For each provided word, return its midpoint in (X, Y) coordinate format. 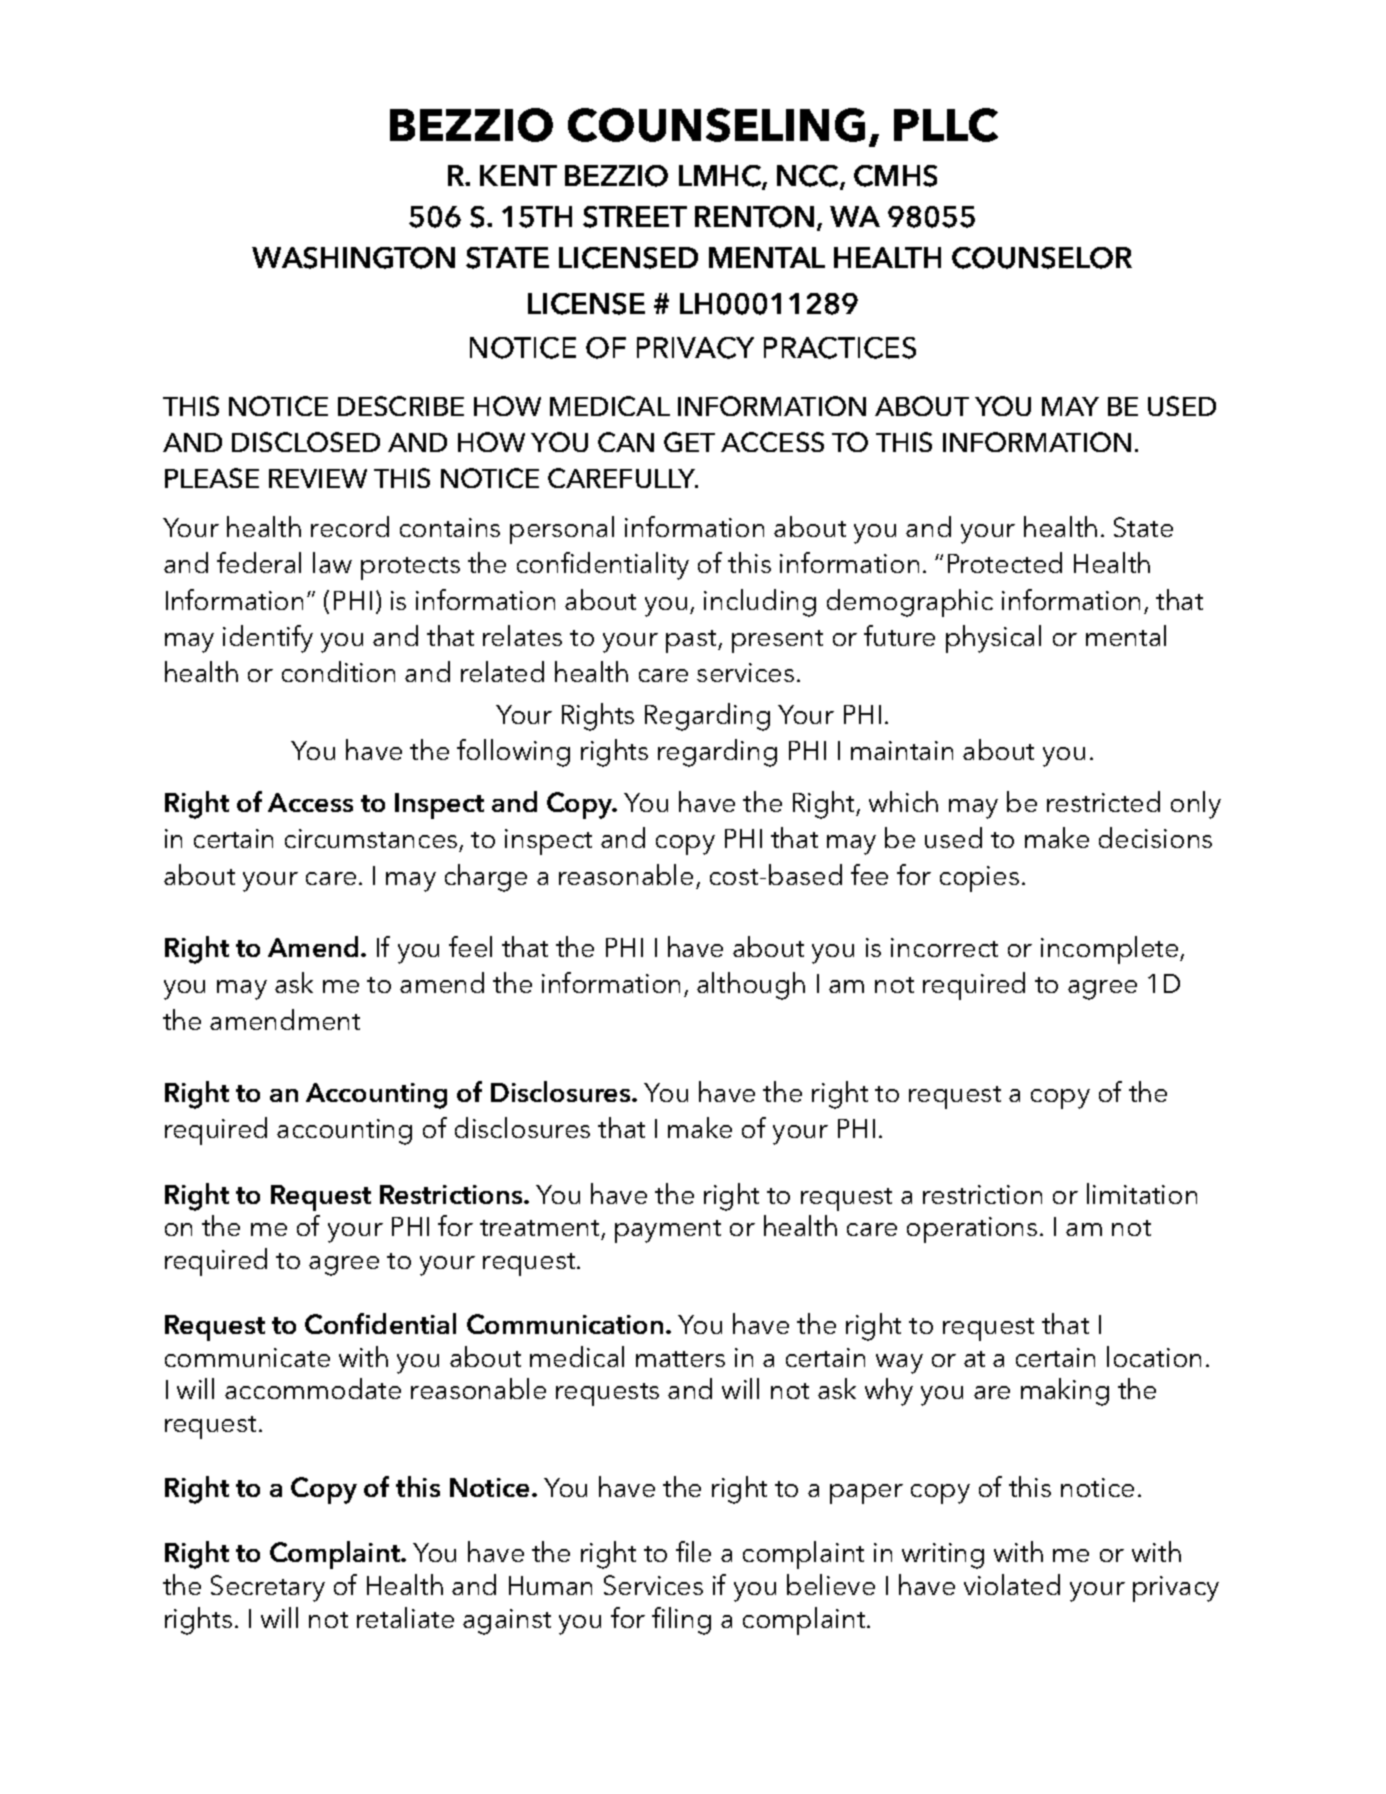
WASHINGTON (353, 258)
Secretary (268, 1588)
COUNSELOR (1042, 258)
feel (470, 946)
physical (993, 639)
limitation (1142, 1193)
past (692, 641)
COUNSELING (716, 125)
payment (668, 1231)
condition (338, 671)
